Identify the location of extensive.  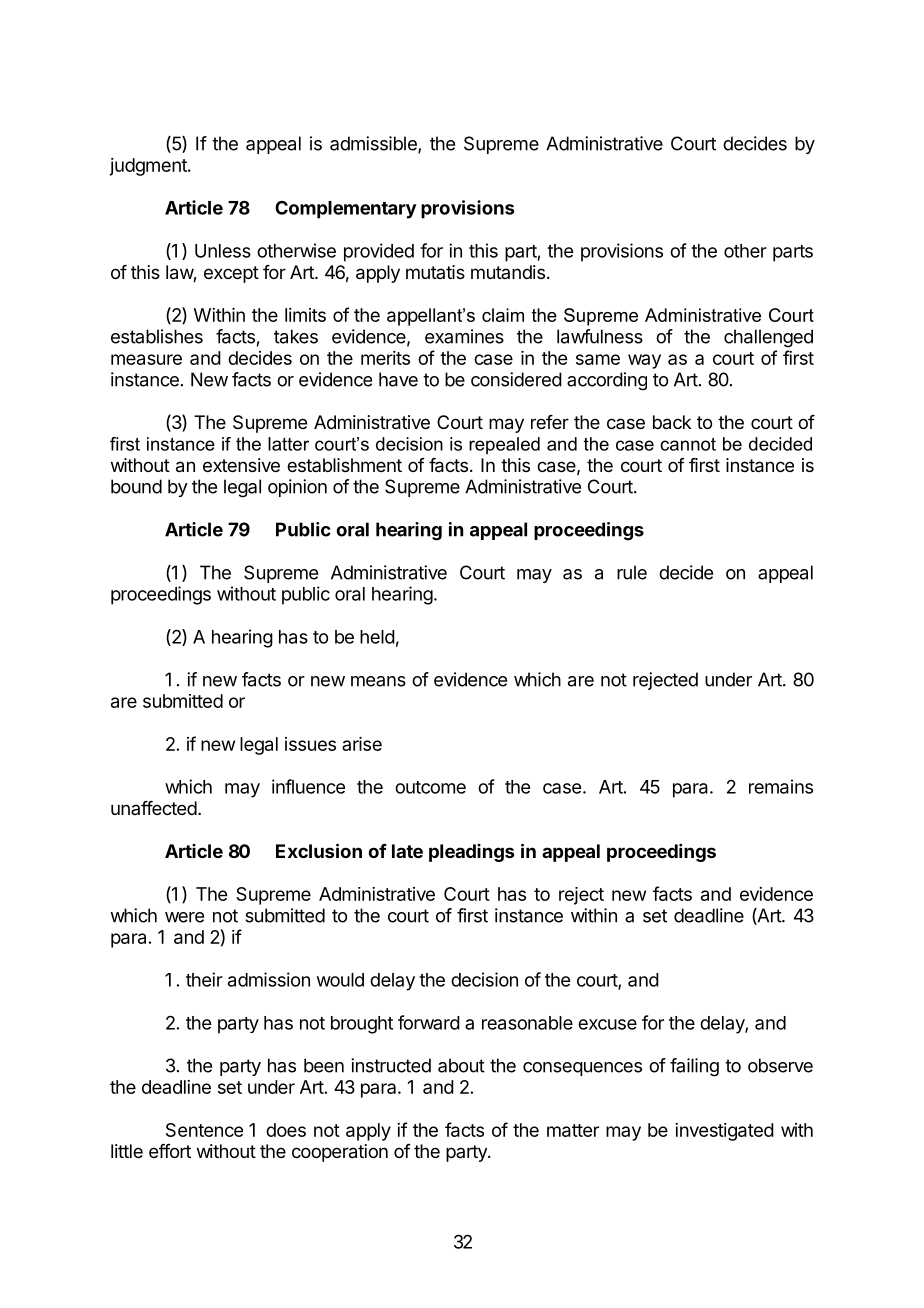
(241, 465).
